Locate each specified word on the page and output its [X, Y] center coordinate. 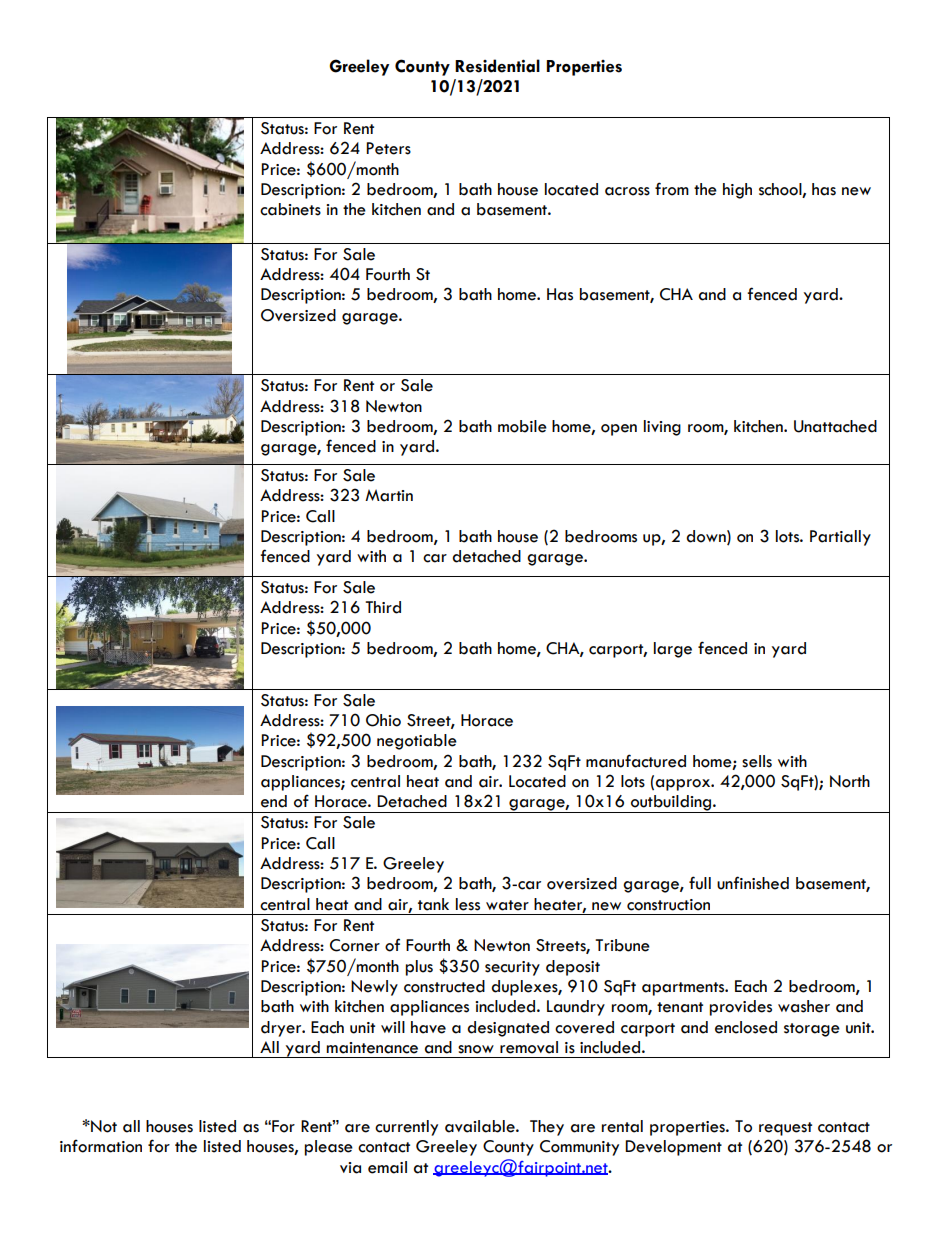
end [274, 801]
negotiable [417, 742]
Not [103, 1126]
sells [757, 761]
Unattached [835, 426]
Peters [388, 148]
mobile [522, 426]
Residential [497, 66]
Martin [389, 495]
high [737, 191]
